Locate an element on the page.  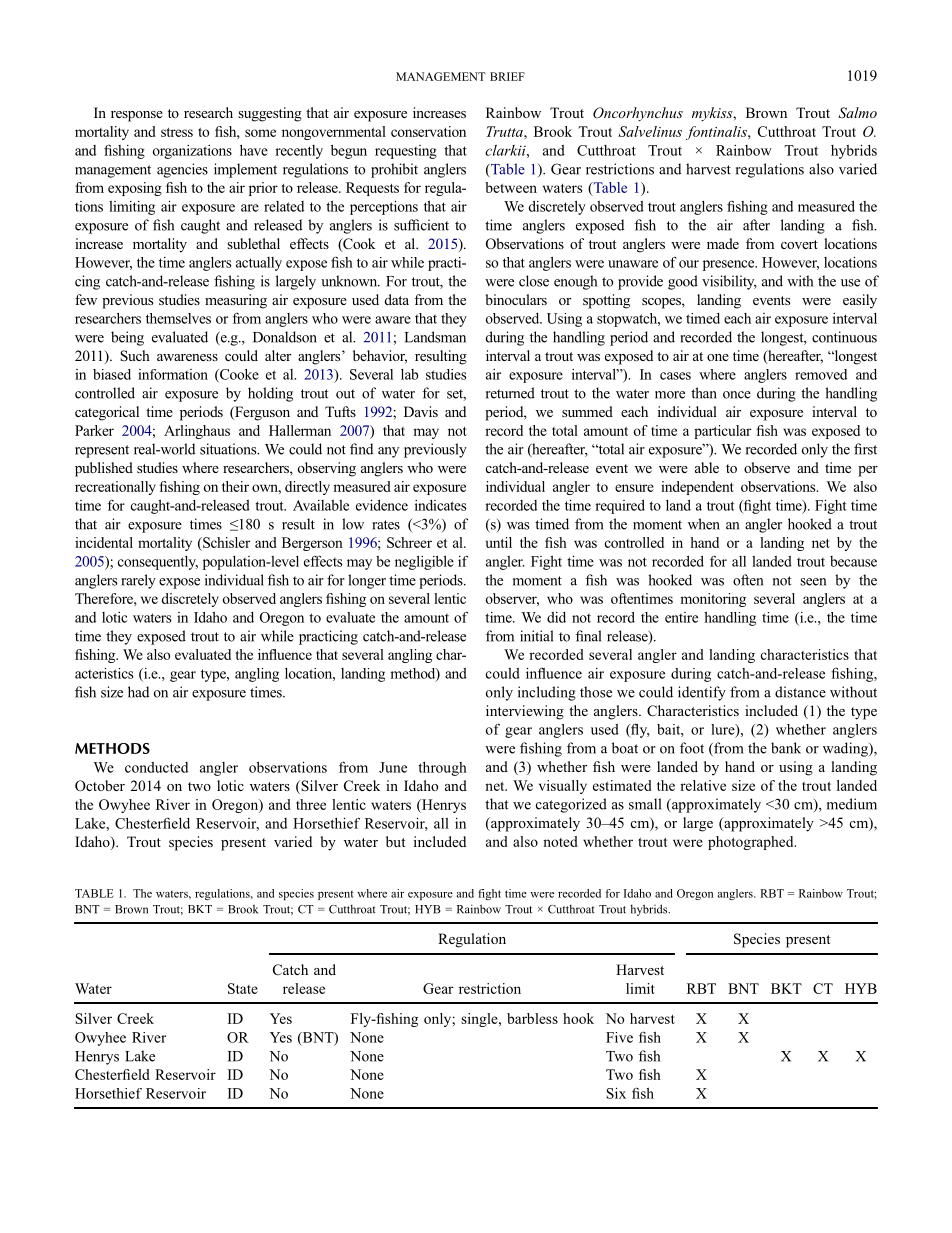
particular is located at coordinates (722, 432).
